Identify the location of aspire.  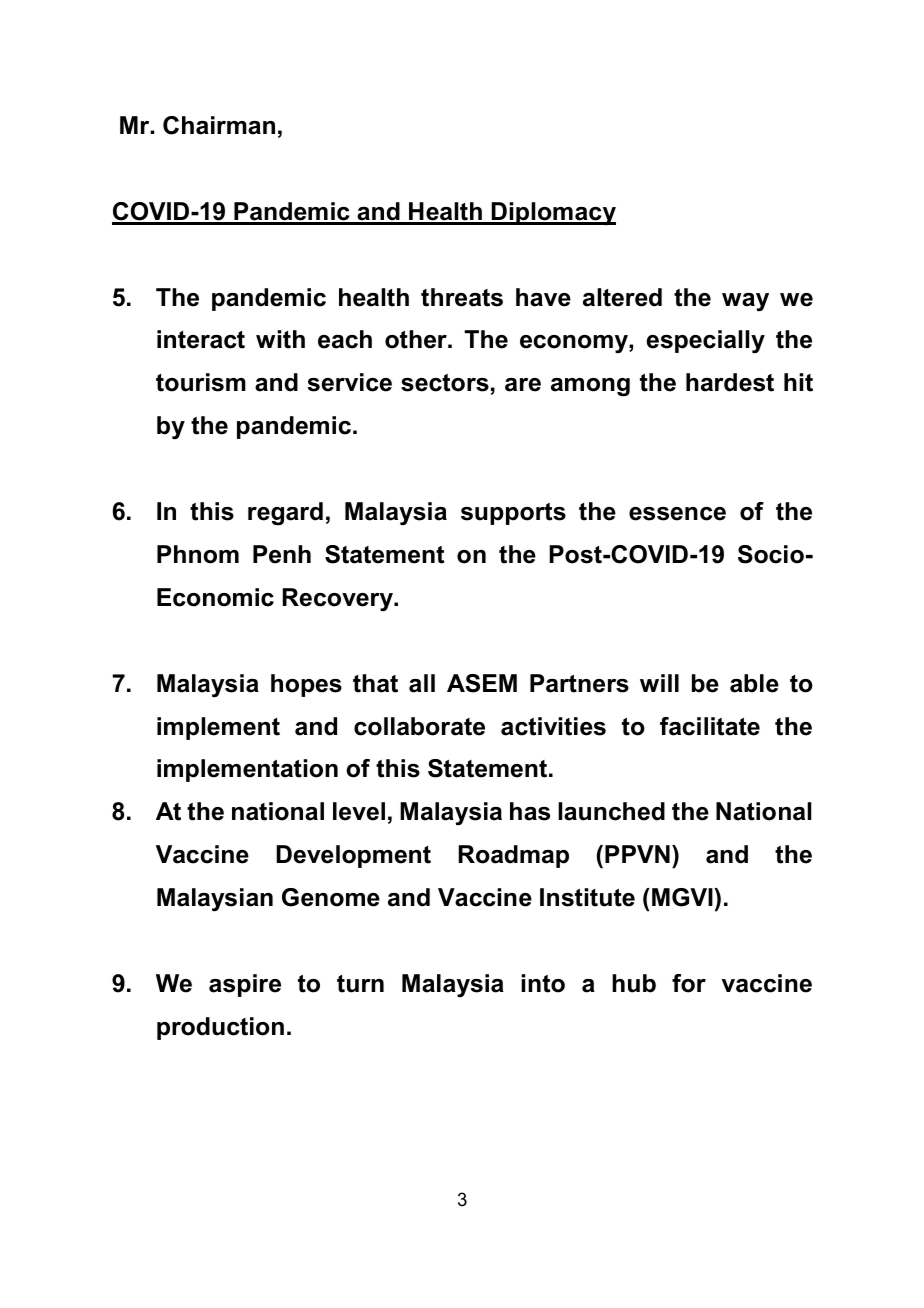
(245, 985).
